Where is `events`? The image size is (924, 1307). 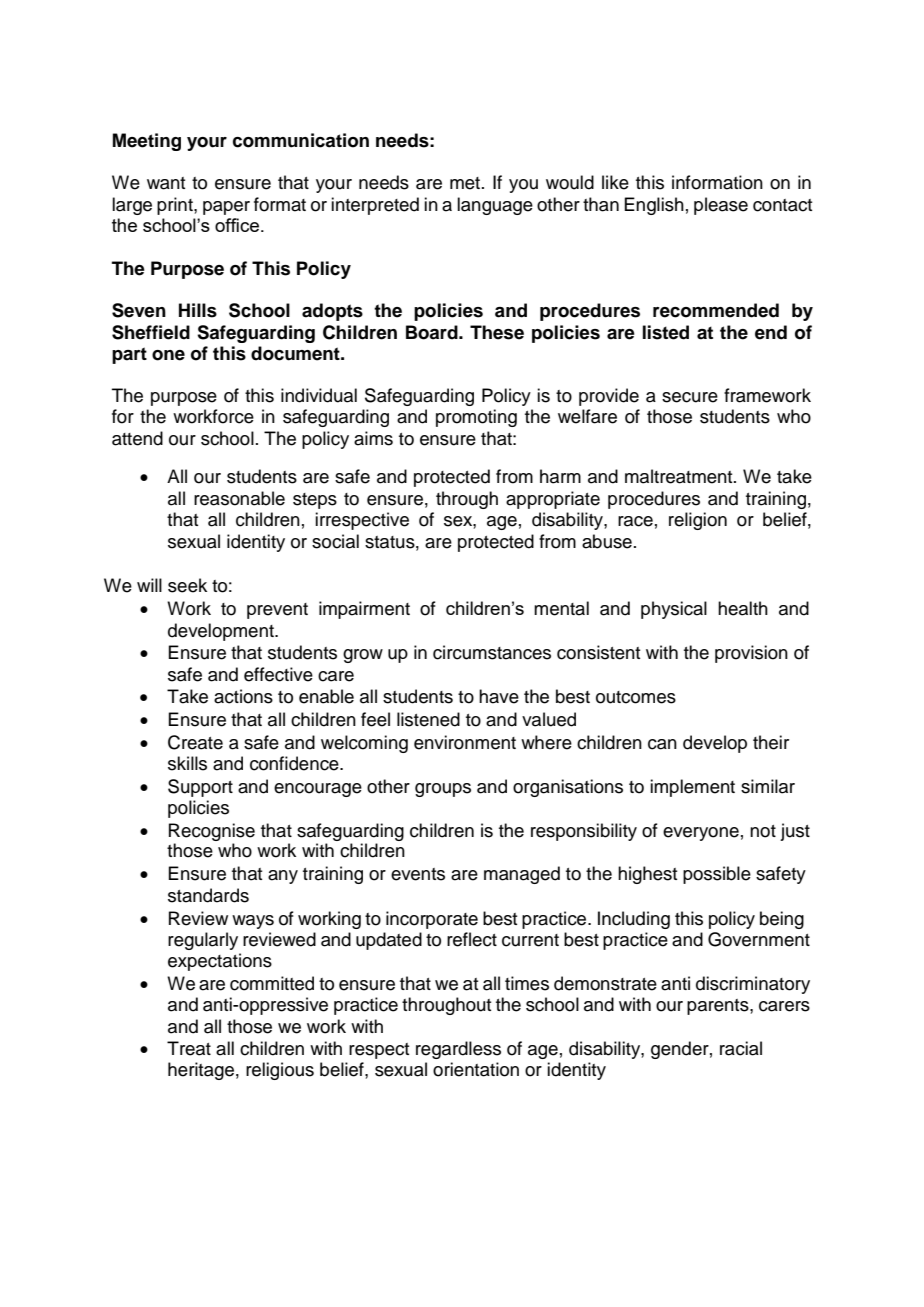
events is located at coordinates (418, 874).
